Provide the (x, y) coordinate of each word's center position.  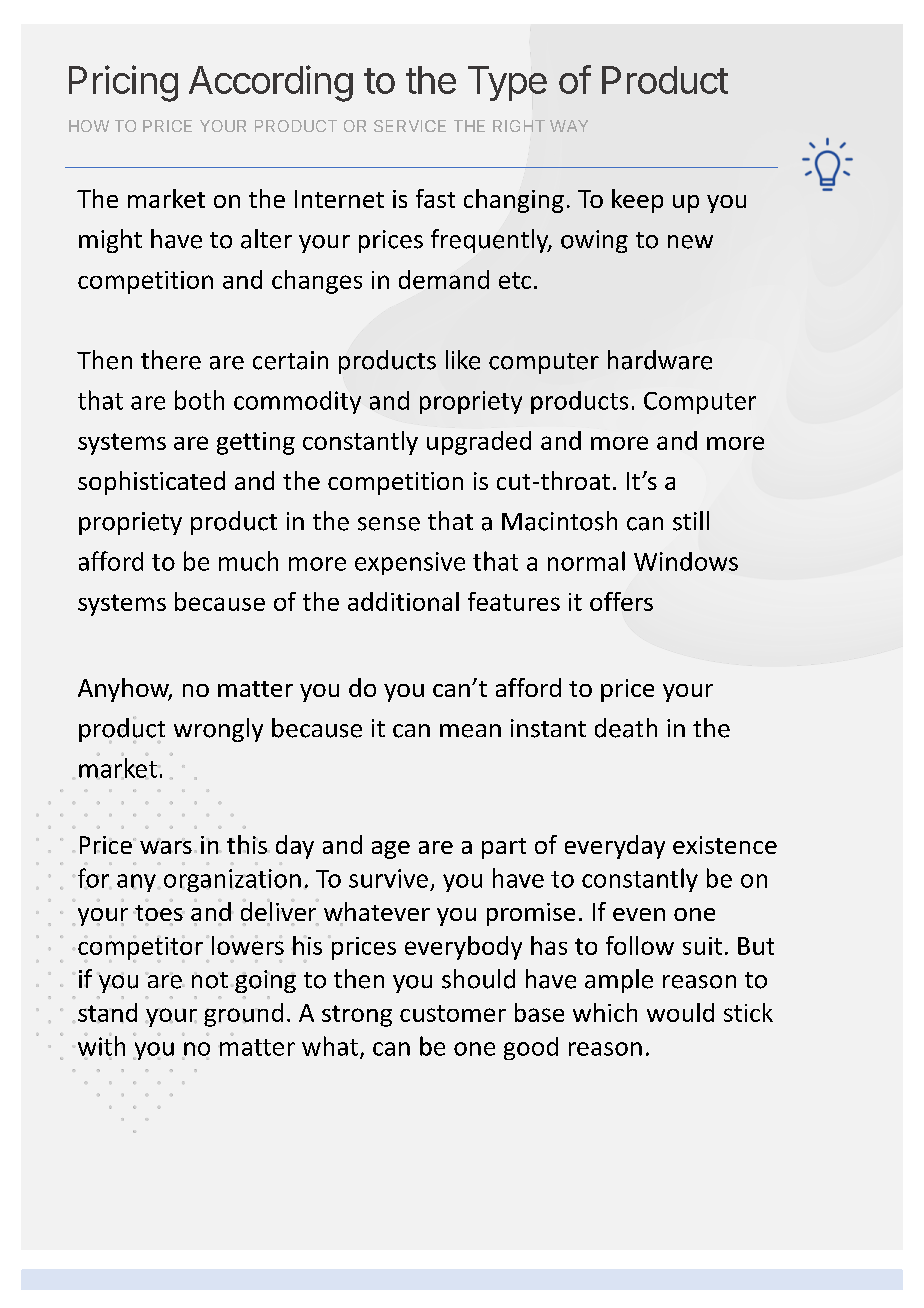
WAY (569, 126)
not (210, 980)
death (626, 728)
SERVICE (410, 126)
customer (453, 1013)
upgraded (479, 443)
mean (470, 731)
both (199, 400)
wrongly (218, 730)
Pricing (123, 83)
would (680, 1012)
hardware (660, 360)
